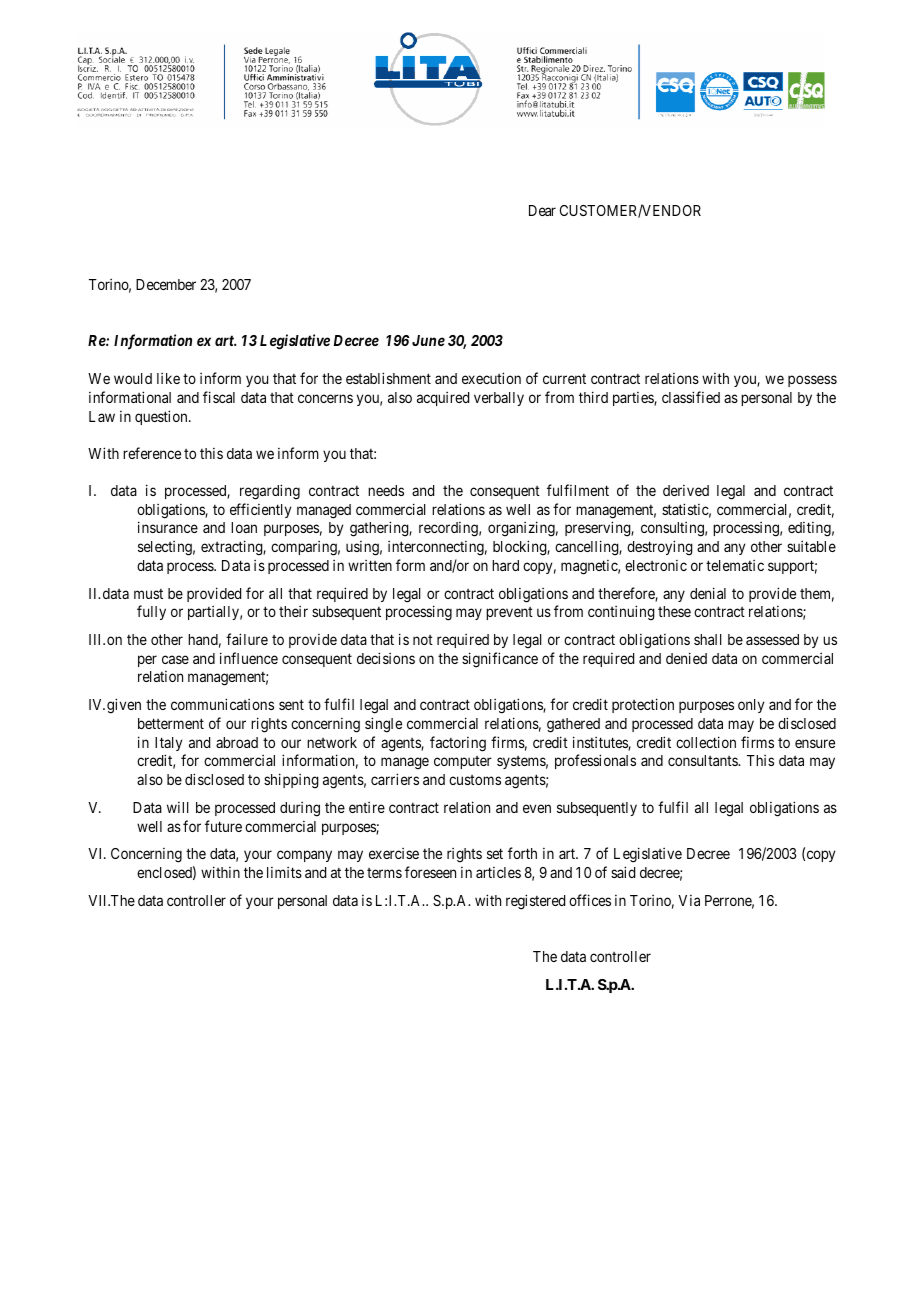 The width and height of the screenshot is (924, 1307). I want to click on derived, so click(686, 490).
